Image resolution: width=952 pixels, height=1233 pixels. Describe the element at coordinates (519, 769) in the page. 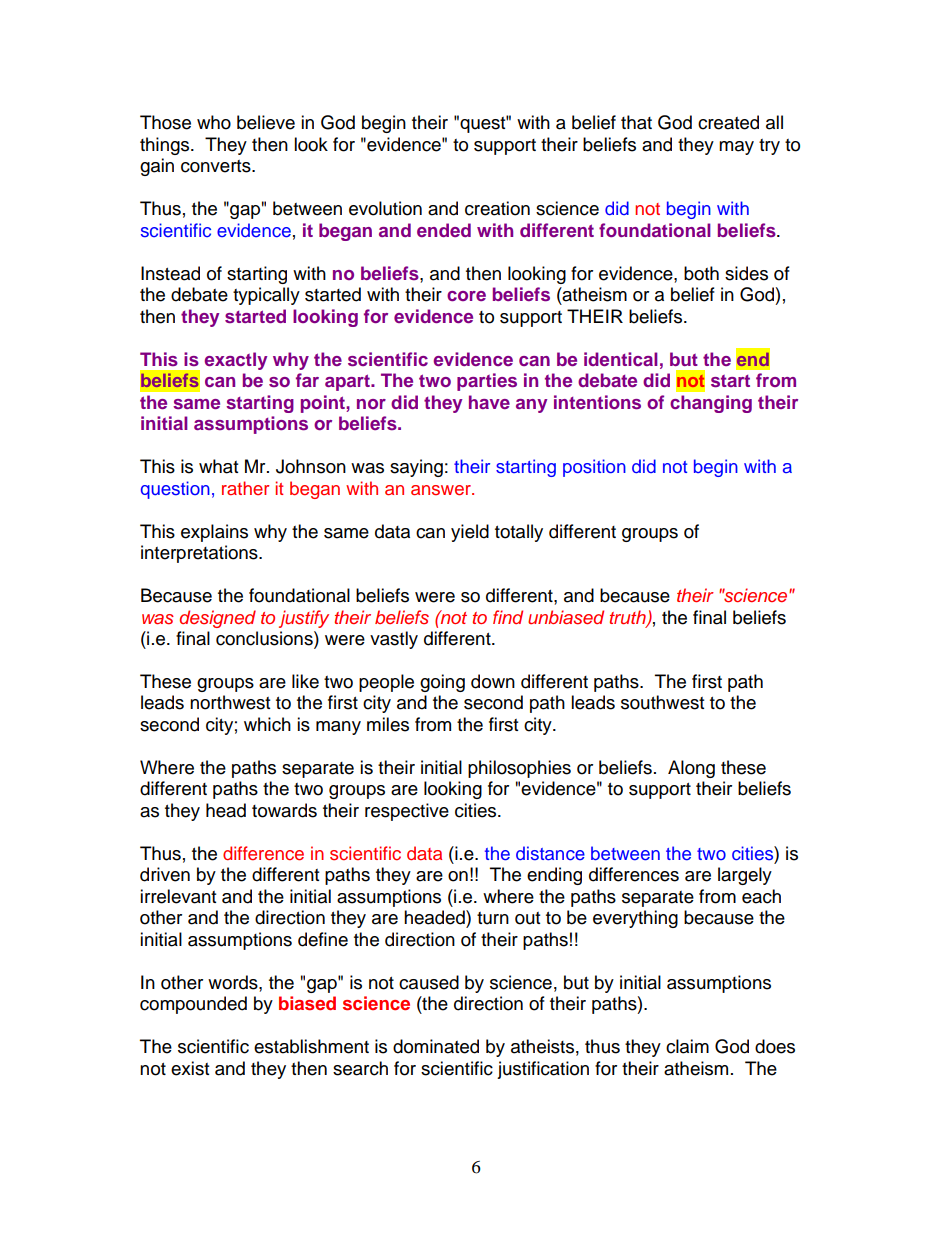

I see `philosophies` at that location.
